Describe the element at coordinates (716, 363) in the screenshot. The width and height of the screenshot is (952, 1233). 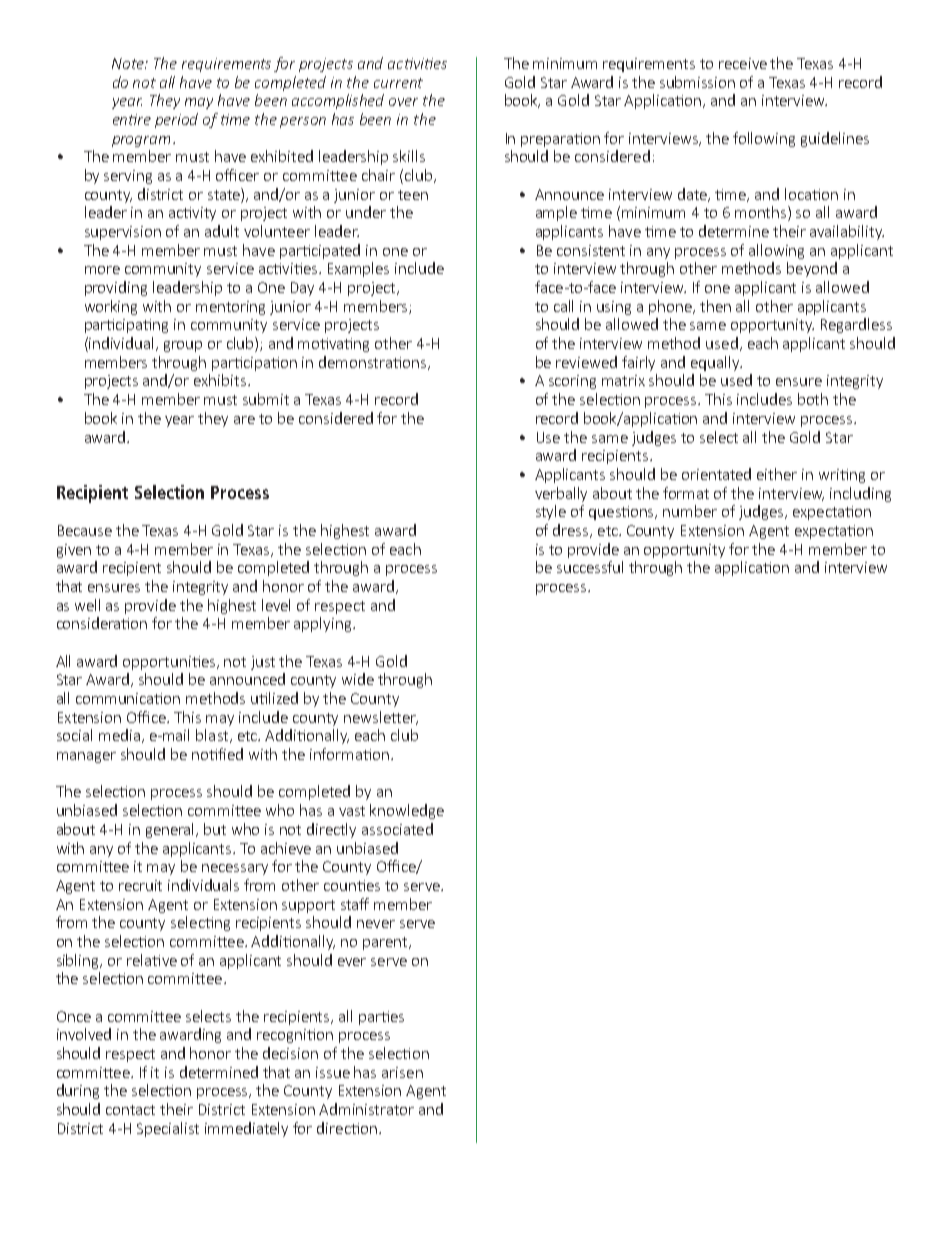
I see `equally` at that location.
